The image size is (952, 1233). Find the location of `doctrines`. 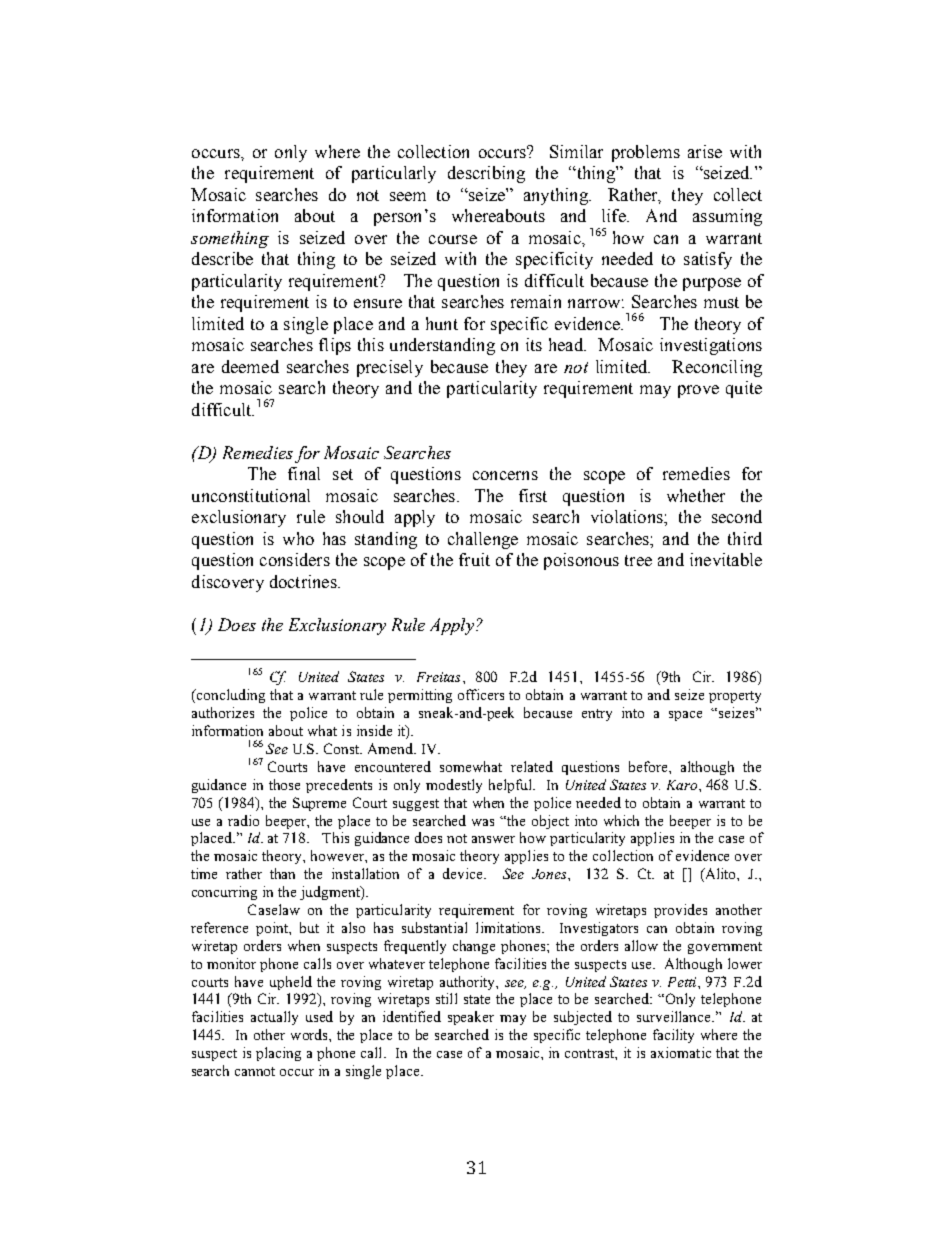

doctrines is located at coordinates (304, 581).
